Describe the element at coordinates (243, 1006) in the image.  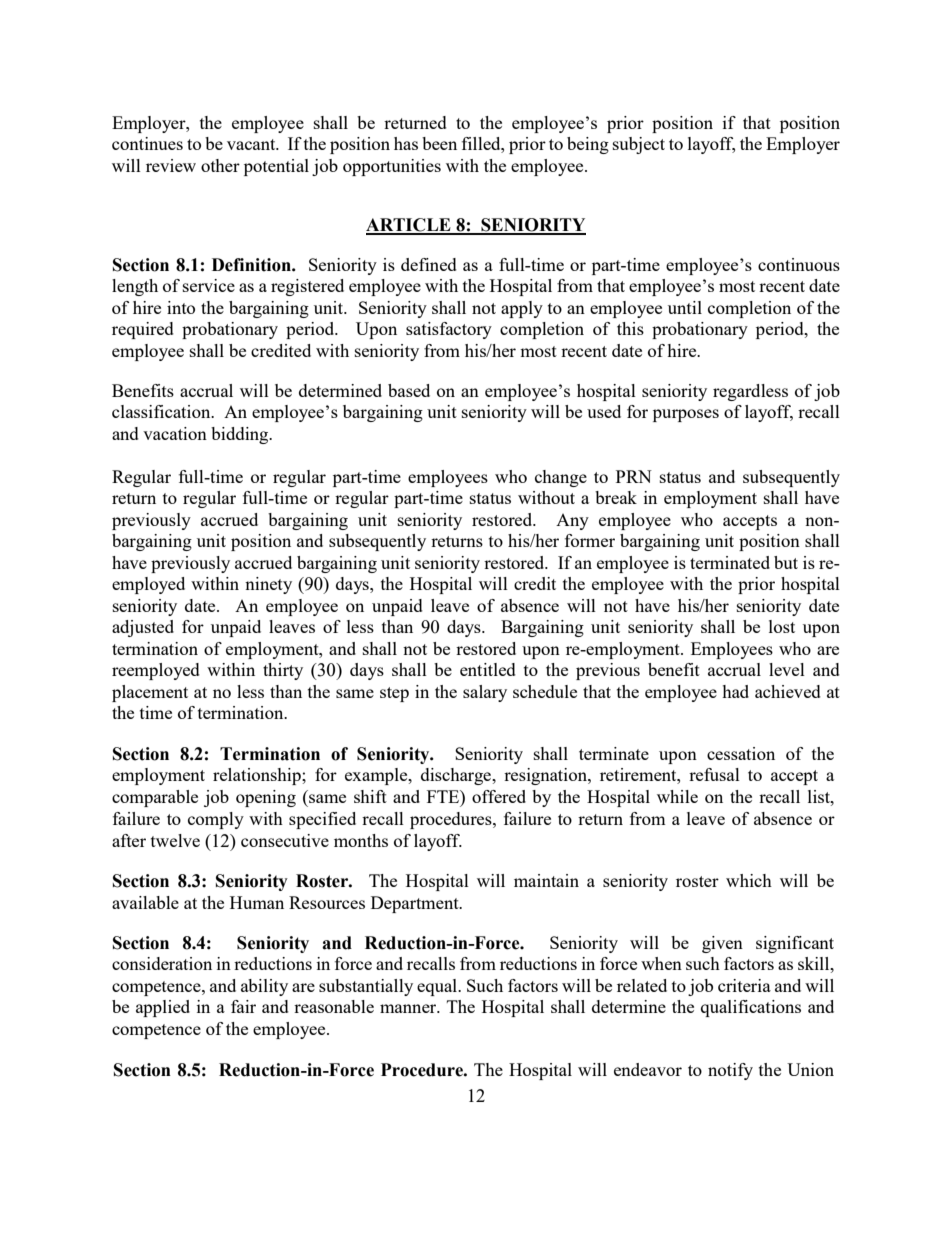
I see `fair` at that location.
